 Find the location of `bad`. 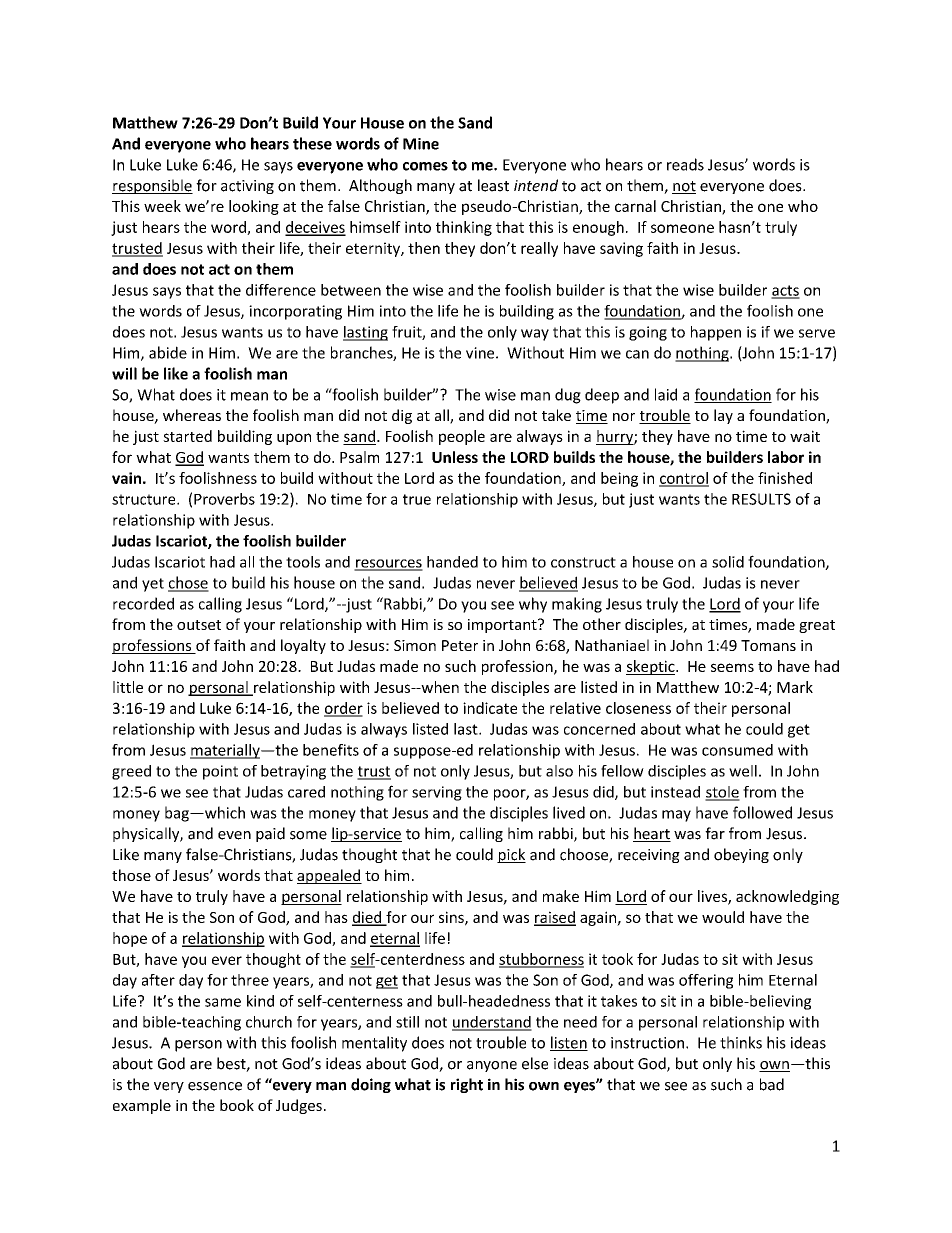

bad is located at coordinates (772, 1084).
